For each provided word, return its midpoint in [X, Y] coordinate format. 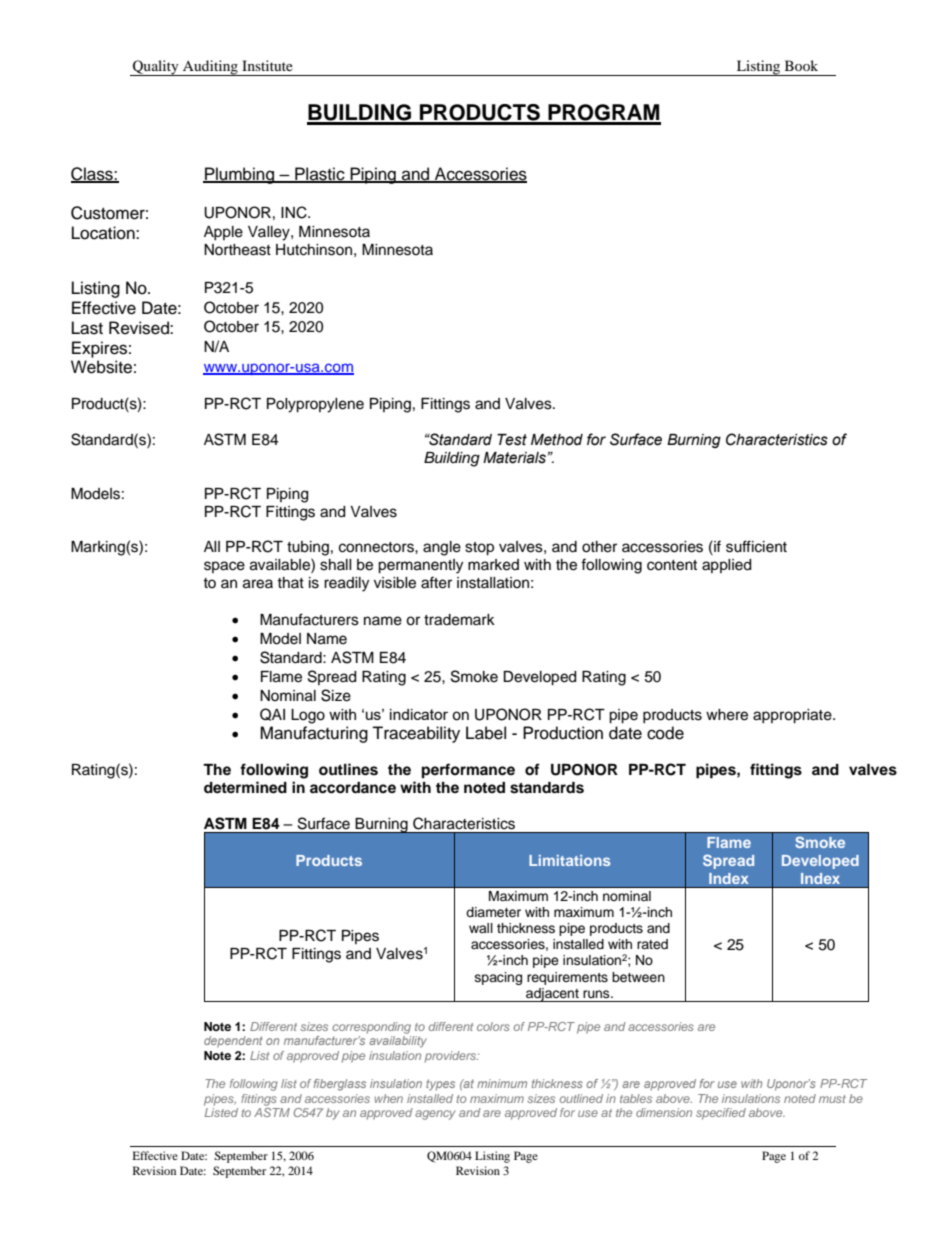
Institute [267, 65]
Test [512, 440]
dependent [233, 1042]
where [727, 715]
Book [801, 65]
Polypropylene [315, 405]
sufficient [756, 546]
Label [486, 733]
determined [245, 787]
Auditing [210, 68]
